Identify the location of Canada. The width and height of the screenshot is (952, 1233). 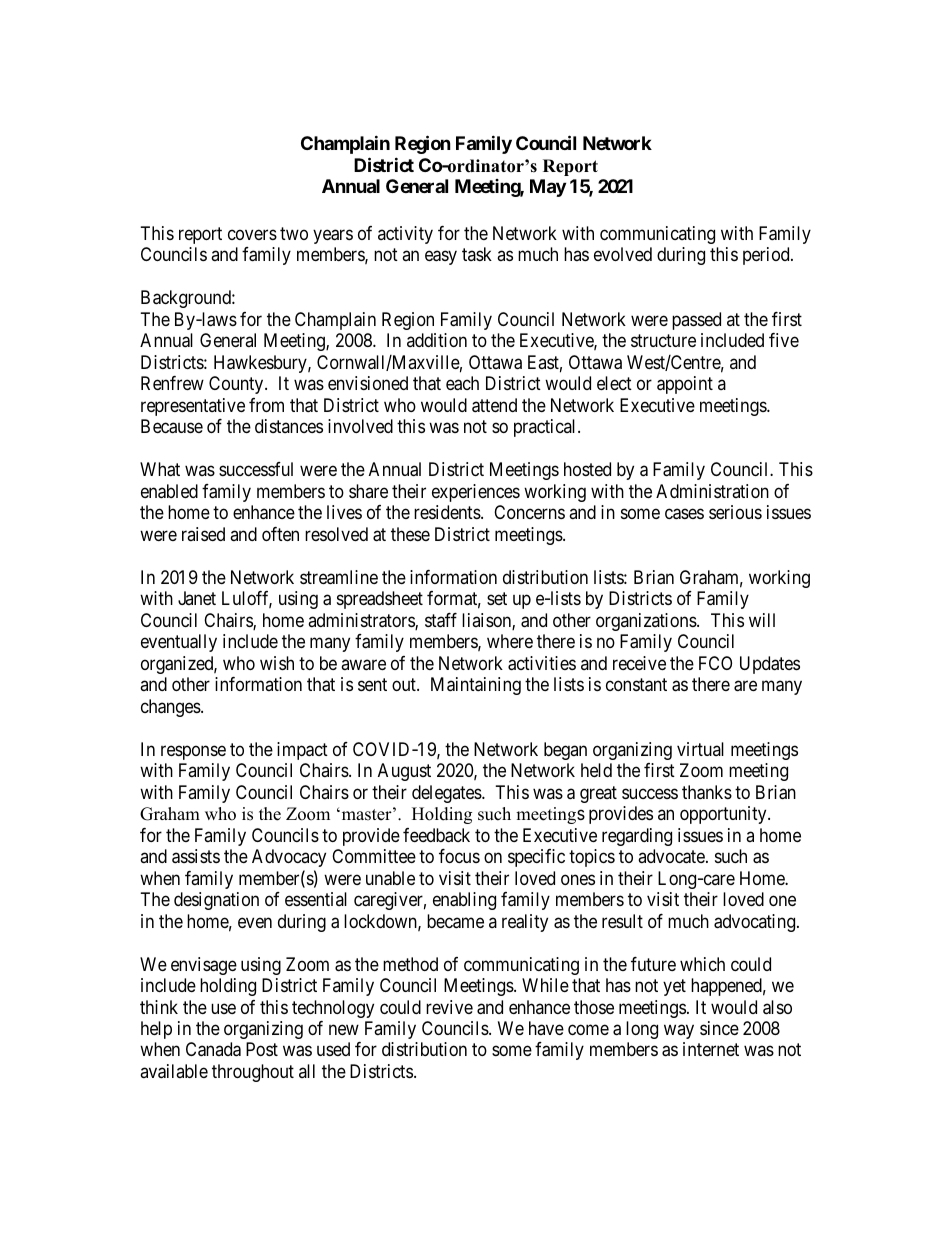
(213, 1049).
